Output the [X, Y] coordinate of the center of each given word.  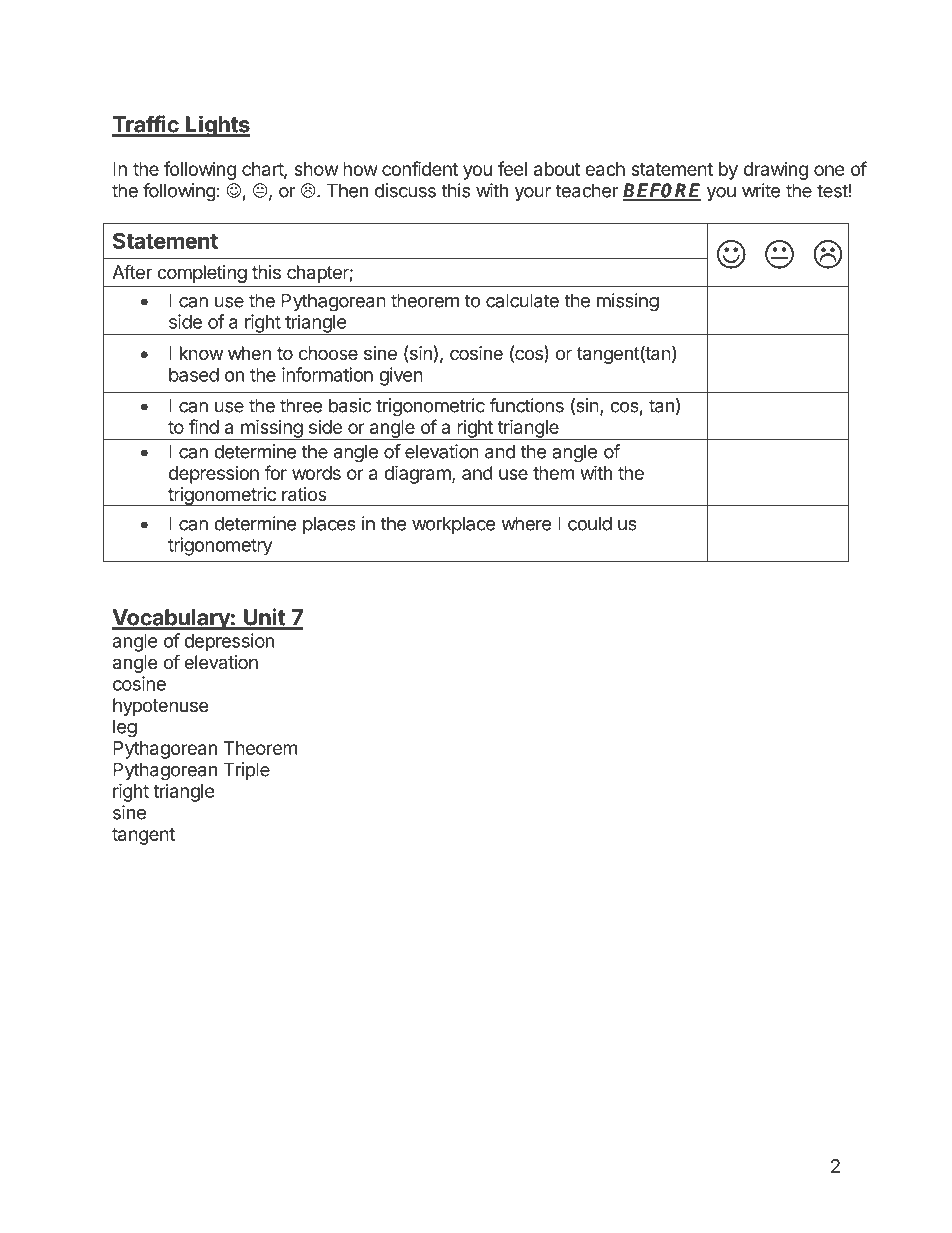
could [590, 523]
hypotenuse [160, 707]
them [553, 473]
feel [512, 168]
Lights [217, 126]
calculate [522, 300]
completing [202, 274]
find [204, 426]
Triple [247, 771]
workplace [453, 525]
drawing [776, 171]
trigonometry [220, 546]
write [761, 190]
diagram [418, 474]
